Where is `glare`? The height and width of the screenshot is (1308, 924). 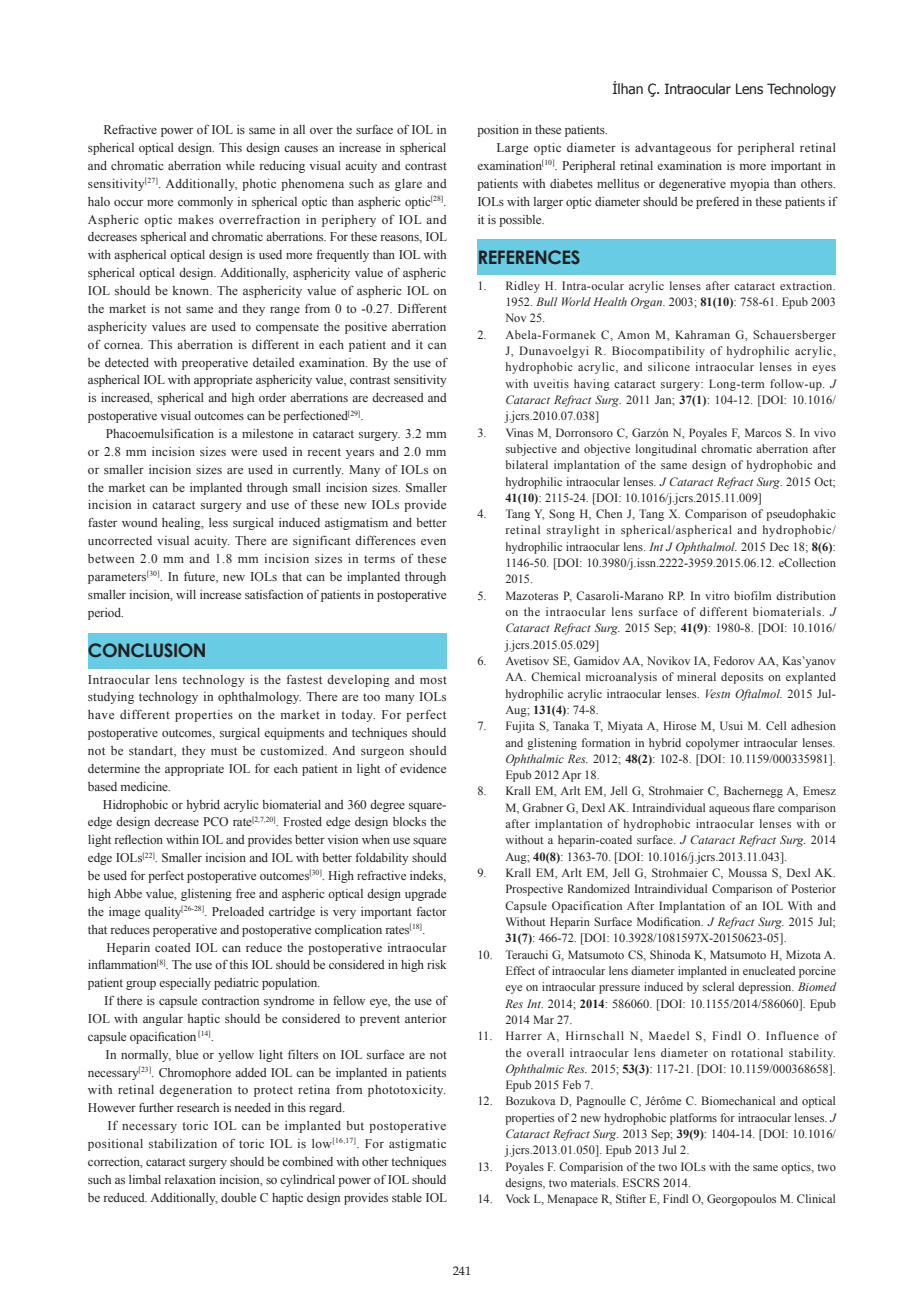 glare is located at coordinates (408, 185).
